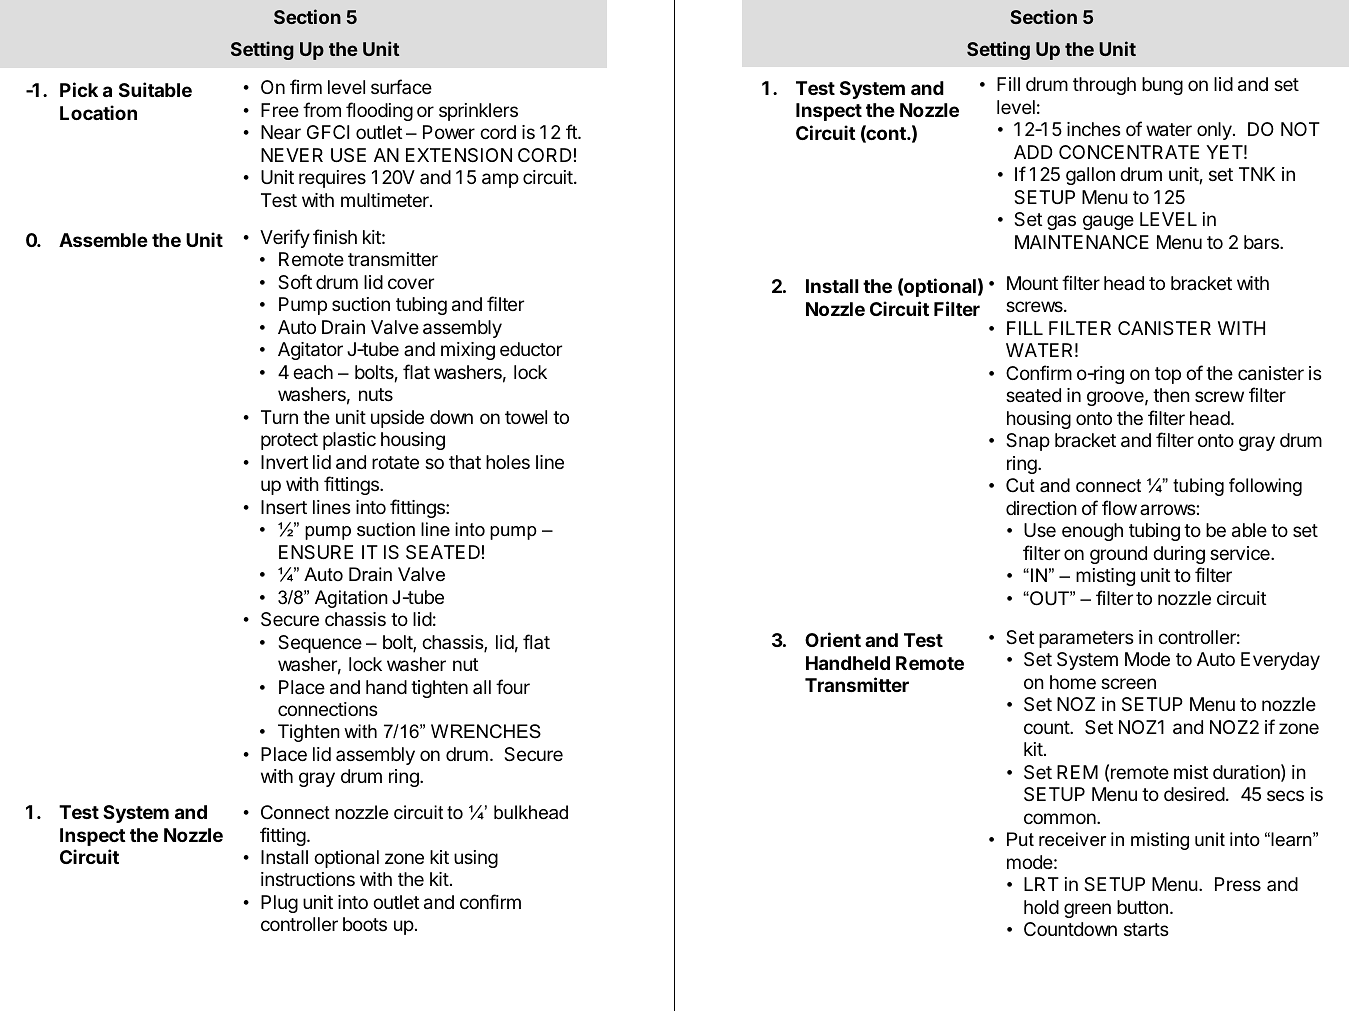  What do you see at coordinates (478, 112) in the image?
I see `sprinklers` at bounding box center [478, 112].
